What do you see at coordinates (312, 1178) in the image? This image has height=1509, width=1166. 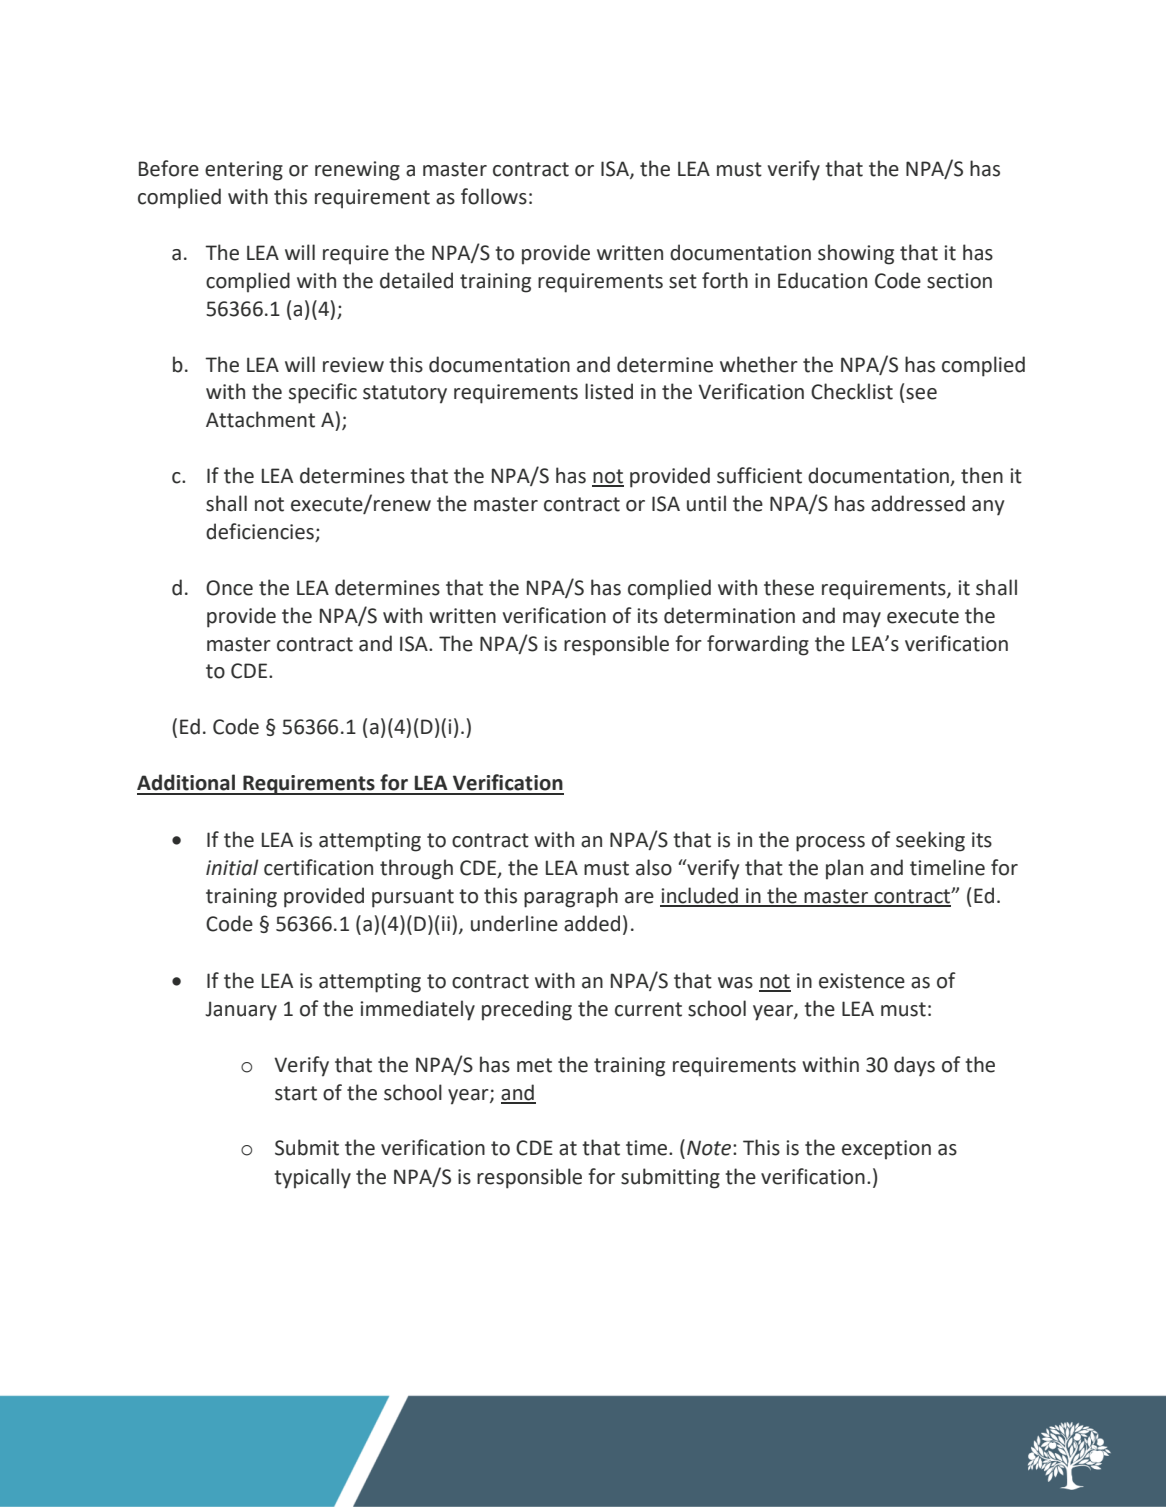 I see `typically` at bounding box center [312, 1178].
